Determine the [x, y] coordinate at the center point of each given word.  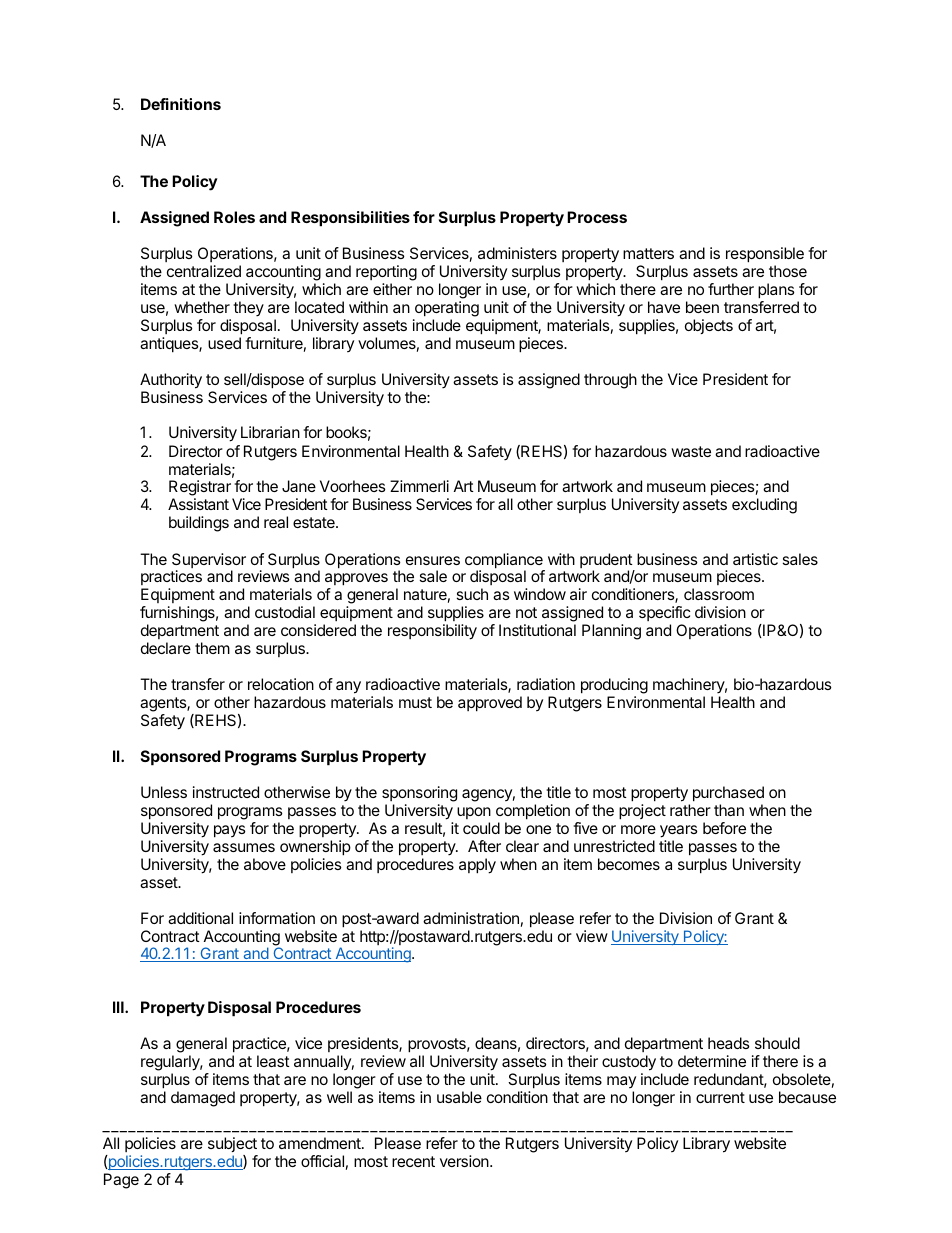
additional [200, 918]
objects [709, 326]
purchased [728, 794]
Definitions [181, 104]
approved [490, 704]
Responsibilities [350, 219]
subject [232, 1144]
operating [447, 309]
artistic [755, 559]
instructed [226, 792]
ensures [433, 560]
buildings [199, 524]
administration [471, 918]
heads [729, 1043]
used [224, 343]
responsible [765, 255]
